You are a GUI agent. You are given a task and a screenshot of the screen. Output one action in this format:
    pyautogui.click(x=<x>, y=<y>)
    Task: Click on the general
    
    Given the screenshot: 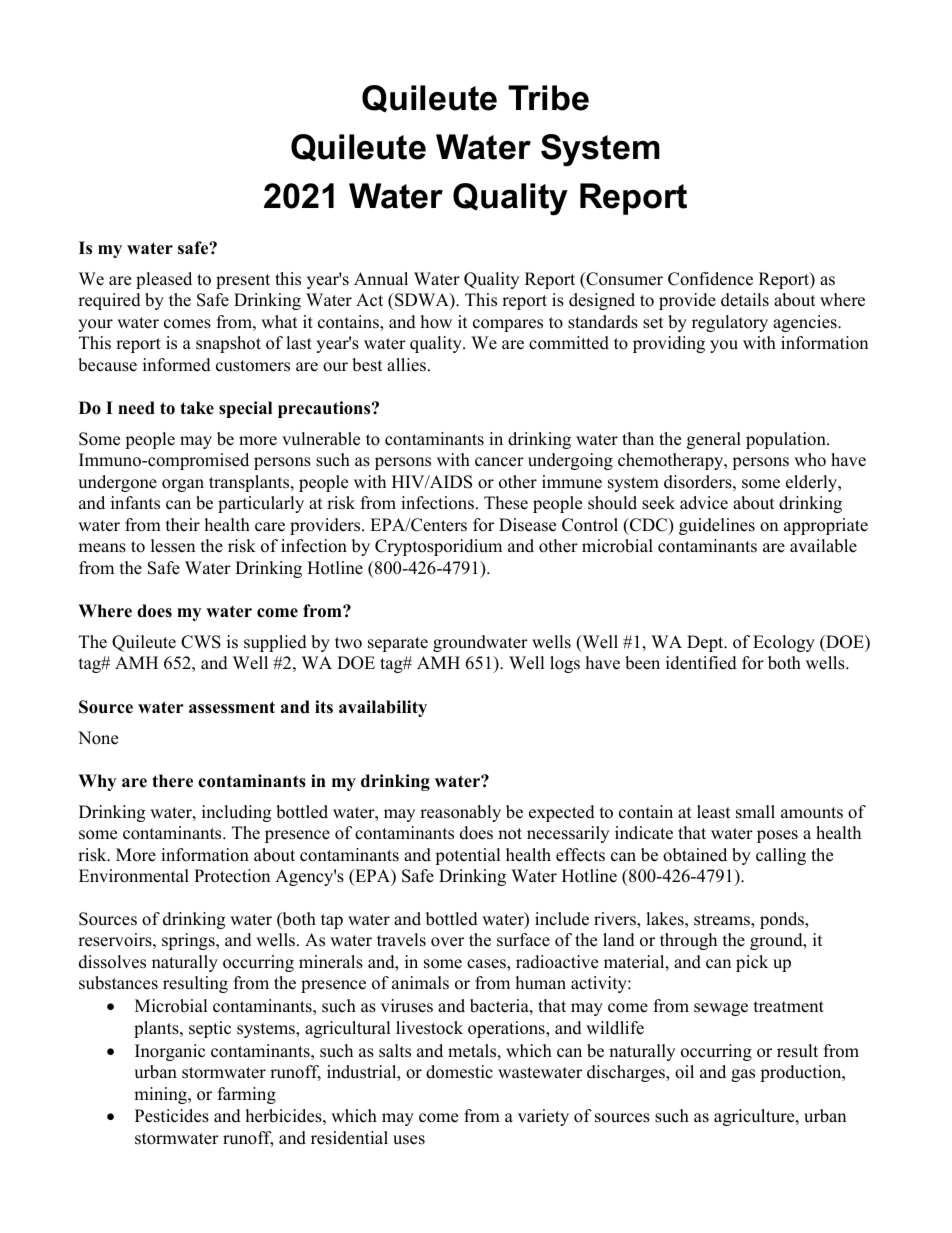 What is the action you would take?
    pyautogui.click(x=714, y=440)
